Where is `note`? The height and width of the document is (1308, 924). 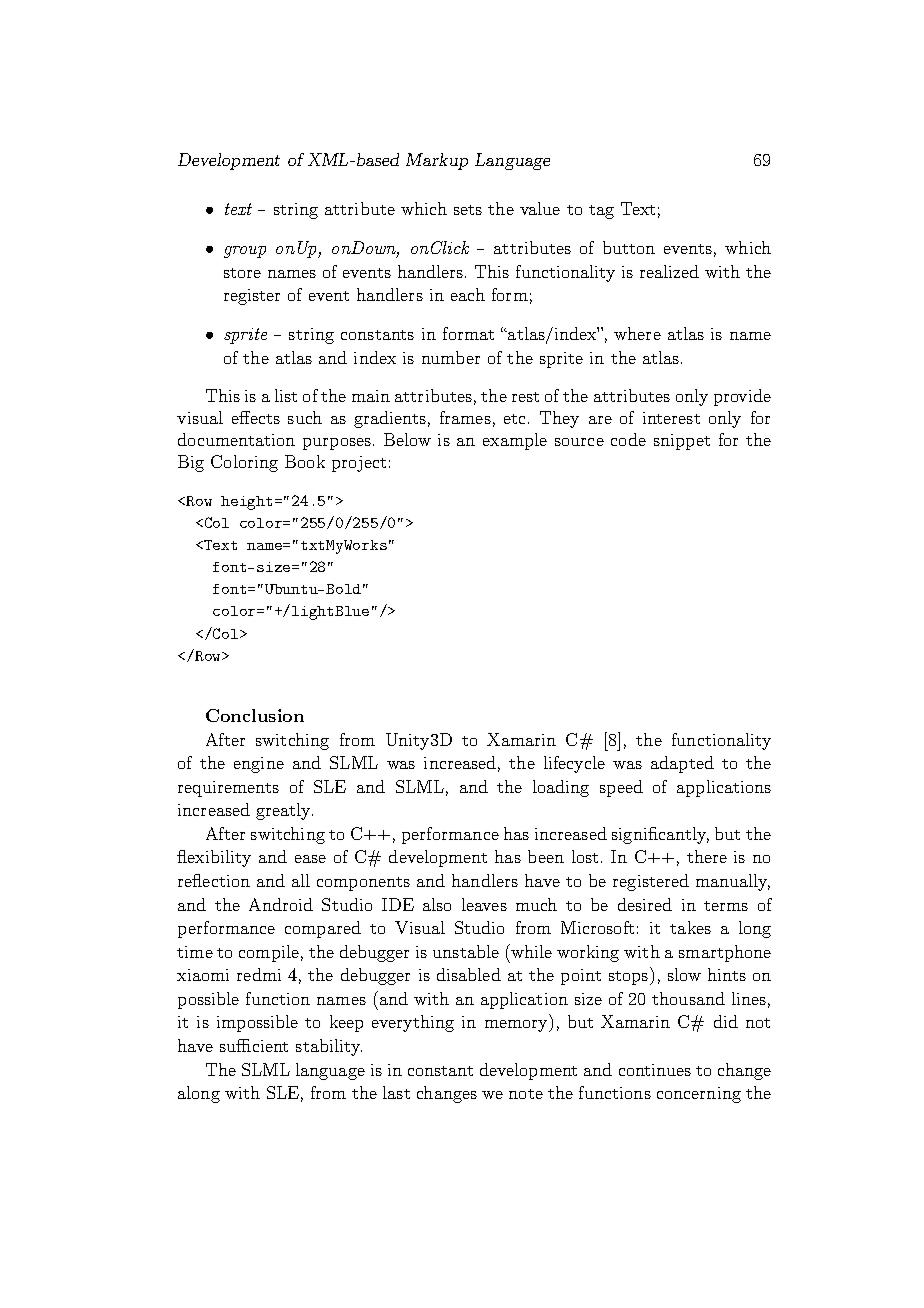 note is located at coordinates (526, 1094).
